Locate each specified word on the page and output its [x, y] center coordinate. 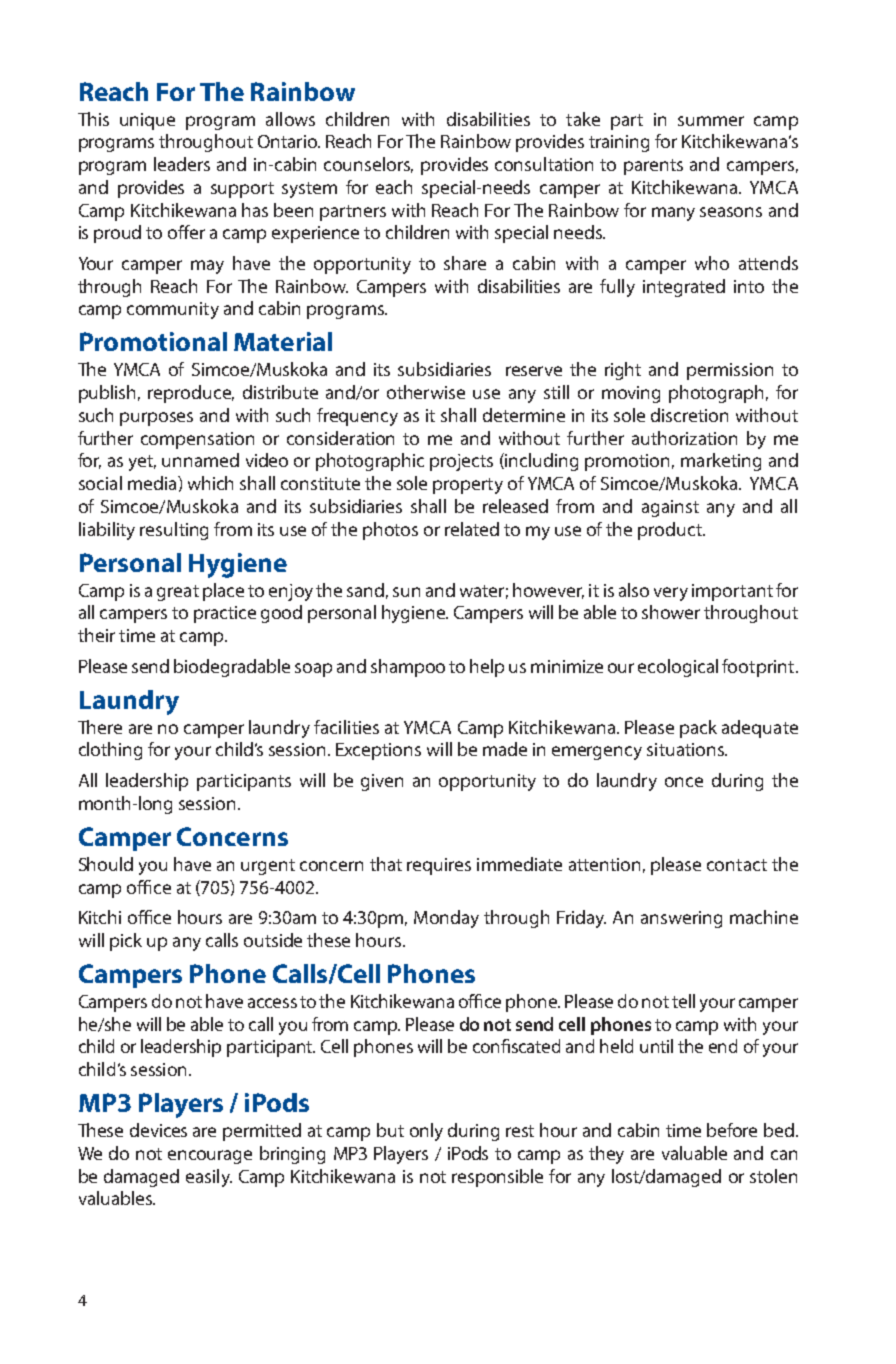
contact [737, 865]
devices [158, 1130]
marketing [721, 462]
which [210, 483]
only [426, 1132]
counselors [368, 165]
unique [147, 121]
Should [106, 864]
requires [439, 866]
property [468, 486]
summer [711, 121]
